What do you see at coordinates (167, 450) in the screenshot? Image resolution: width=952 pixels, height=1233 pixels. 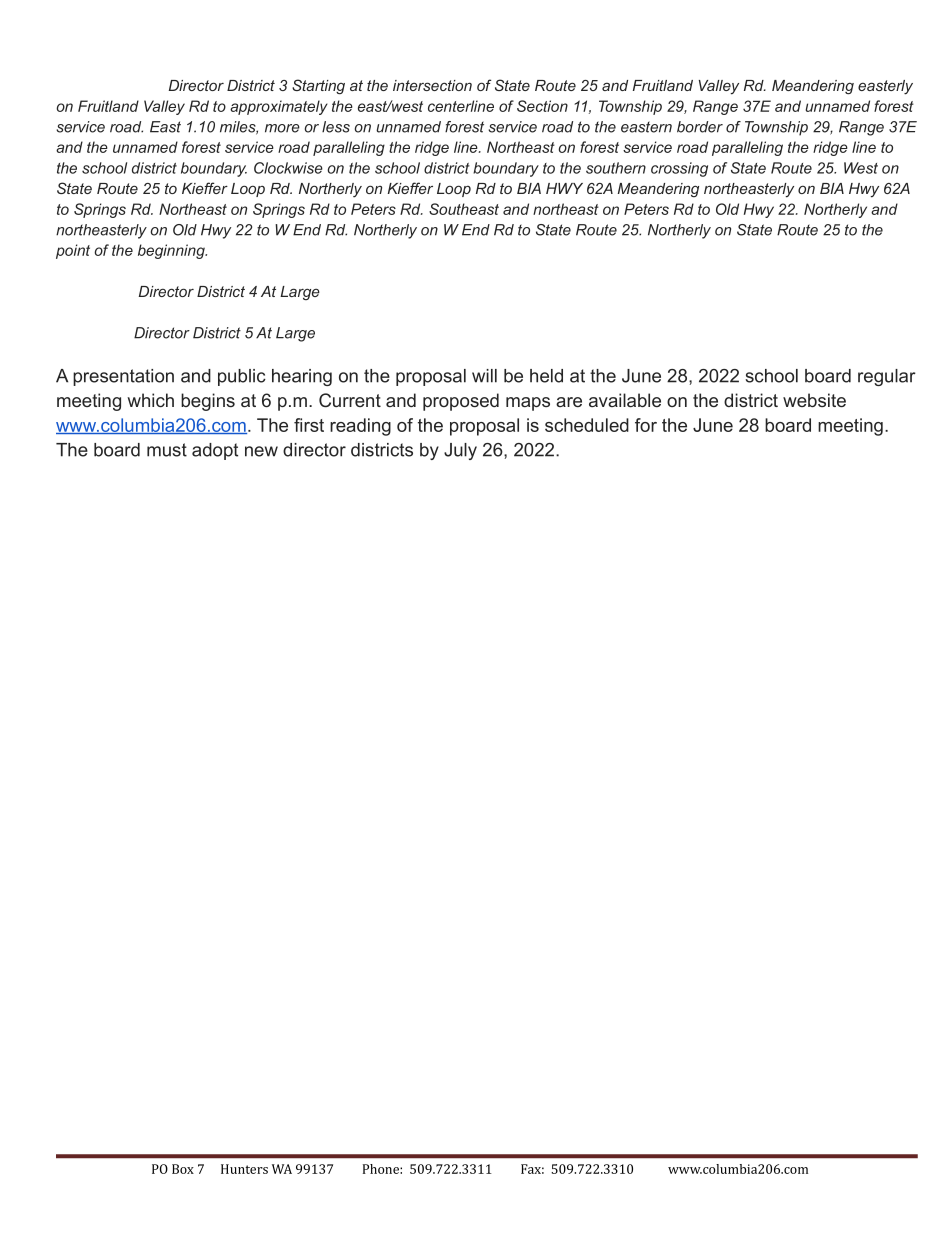 I see `must` at bounding box center [167, 450].
